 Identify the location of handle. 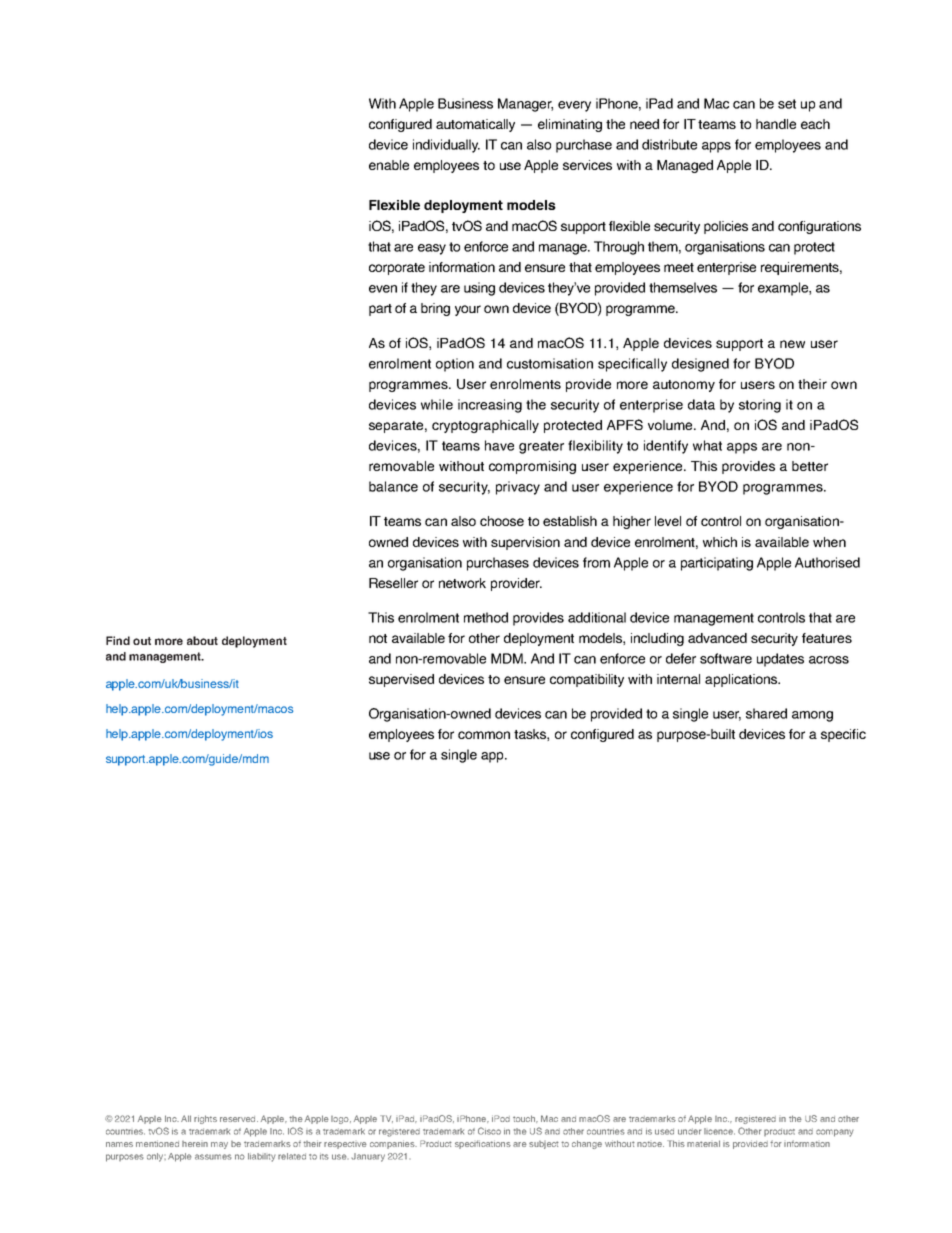
(776, 124).
